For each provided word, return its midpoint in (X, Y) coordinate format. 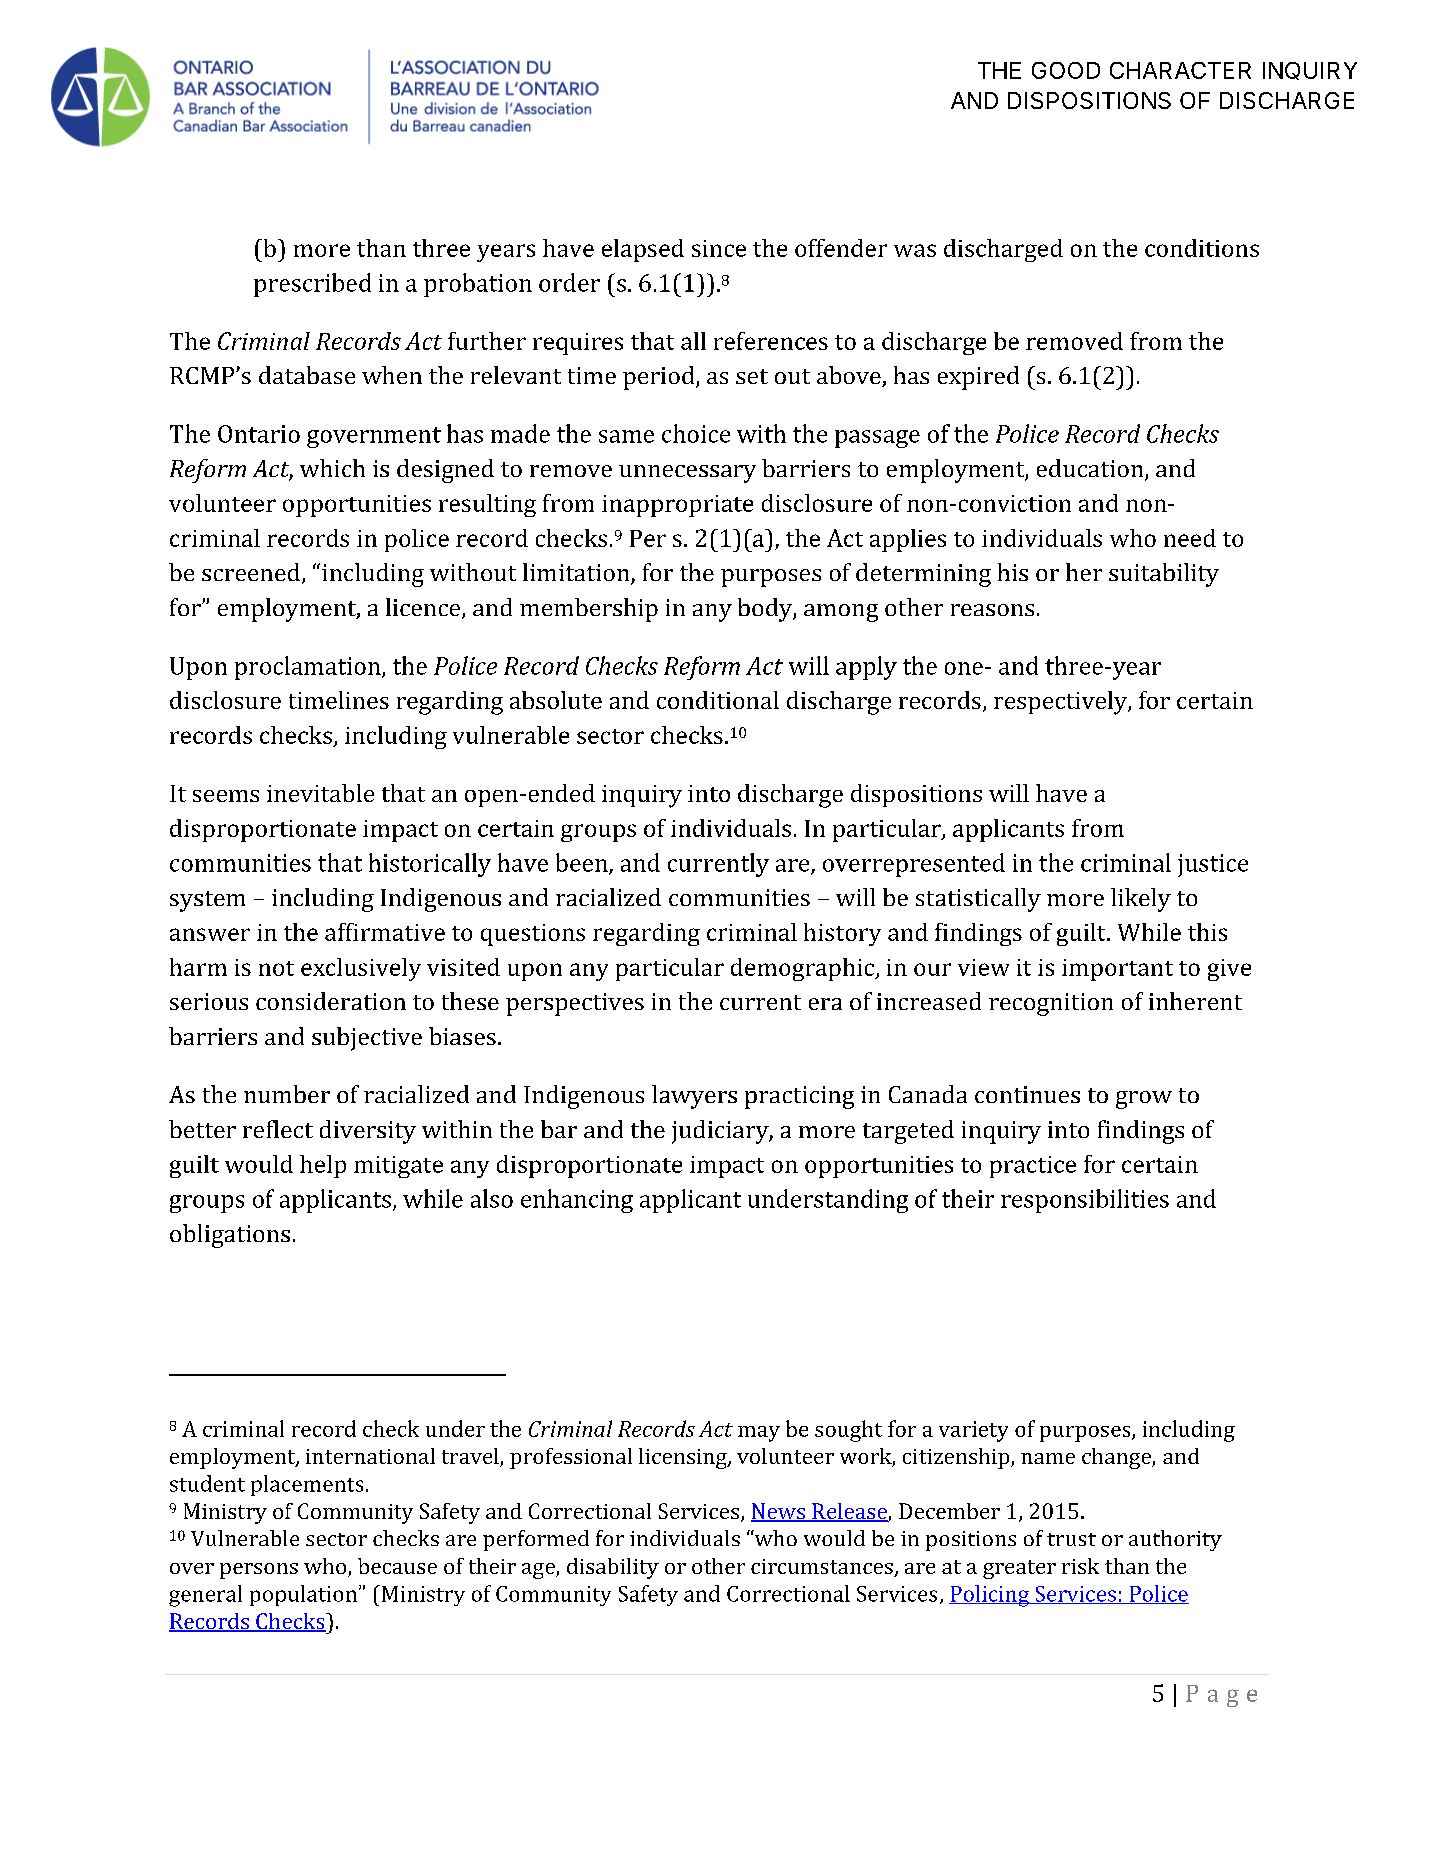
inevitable (320, 793)
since (719, 248)
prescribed (312, 285)
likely (1141, 900)
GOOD (1066, 70)
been (583, 863)
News (779, 1512)
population (305, 1595)
